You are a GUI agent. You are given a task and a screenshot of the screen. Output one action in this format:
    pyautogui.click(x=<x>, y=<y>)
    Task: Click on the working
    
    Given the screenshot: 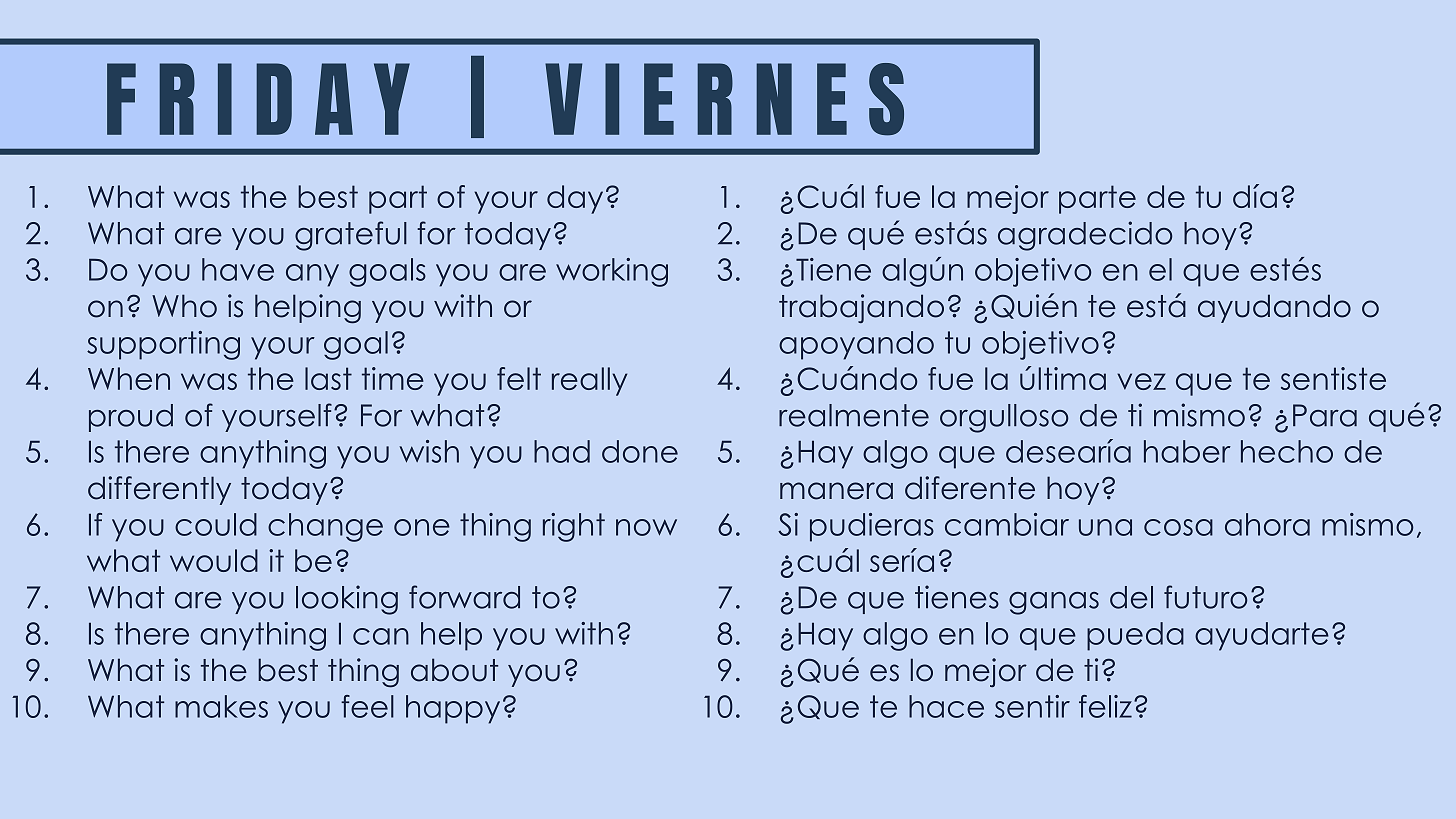 What is the action you would take?
    pyautogui.click(x=612, y=272)
